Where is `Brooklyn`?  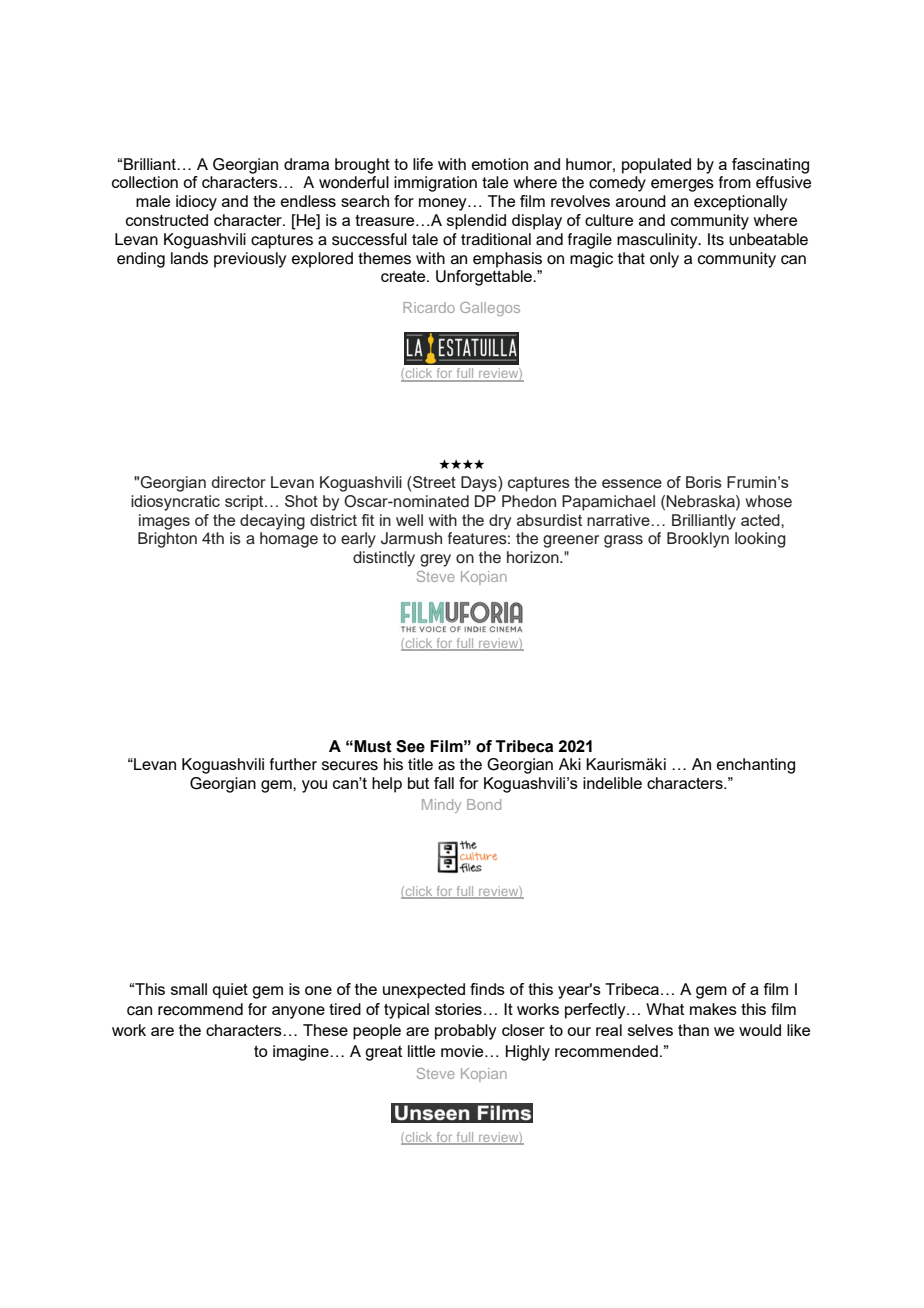
Brooklyn is located at coordinates (698, 540).
